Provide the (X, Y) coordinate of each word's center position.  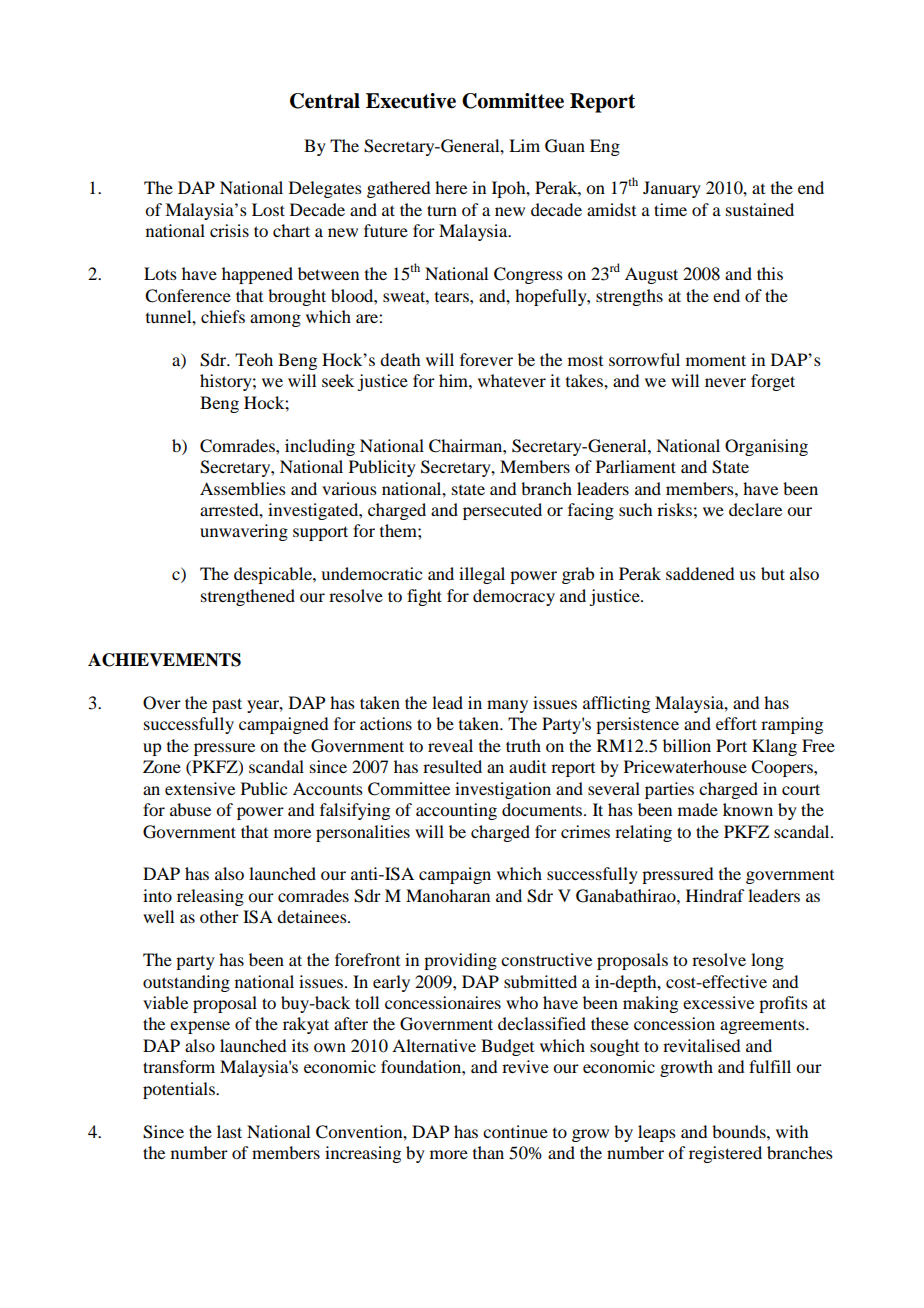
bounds (740, 1131)
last (229, 1131)
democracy (514, 597)
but (773, 573)
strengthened (248, 597)
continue (515, 1131)
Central (325, 101)
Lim (524, 145)
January (672, 189)
